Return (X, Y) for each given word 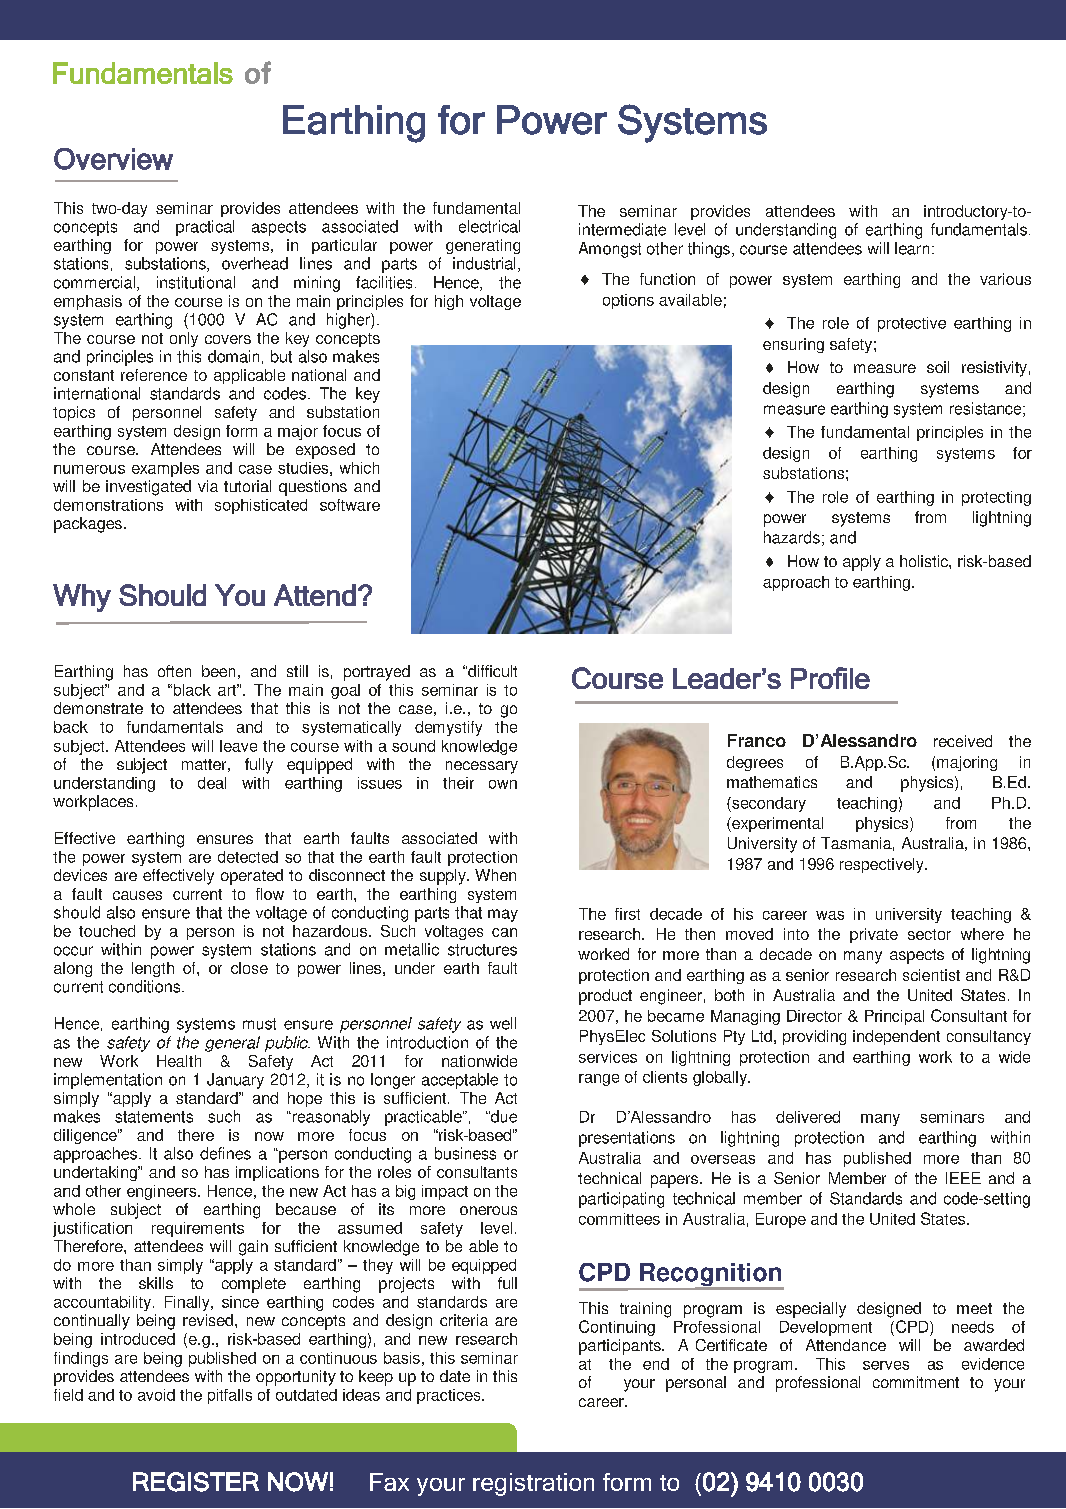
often (174, 671)
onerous (488, 1210)
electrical (489, 226)
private (874, 935)
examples (165, 469)
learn (912, 248)
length (153, 969)
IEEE (963, 1178)
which (359, 468)
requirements (198, 1229)
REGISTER (196, 1482)
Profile (830, 678)
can (504, 932)
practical (205, 228)
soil (938, 367)
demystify (448, 728)
